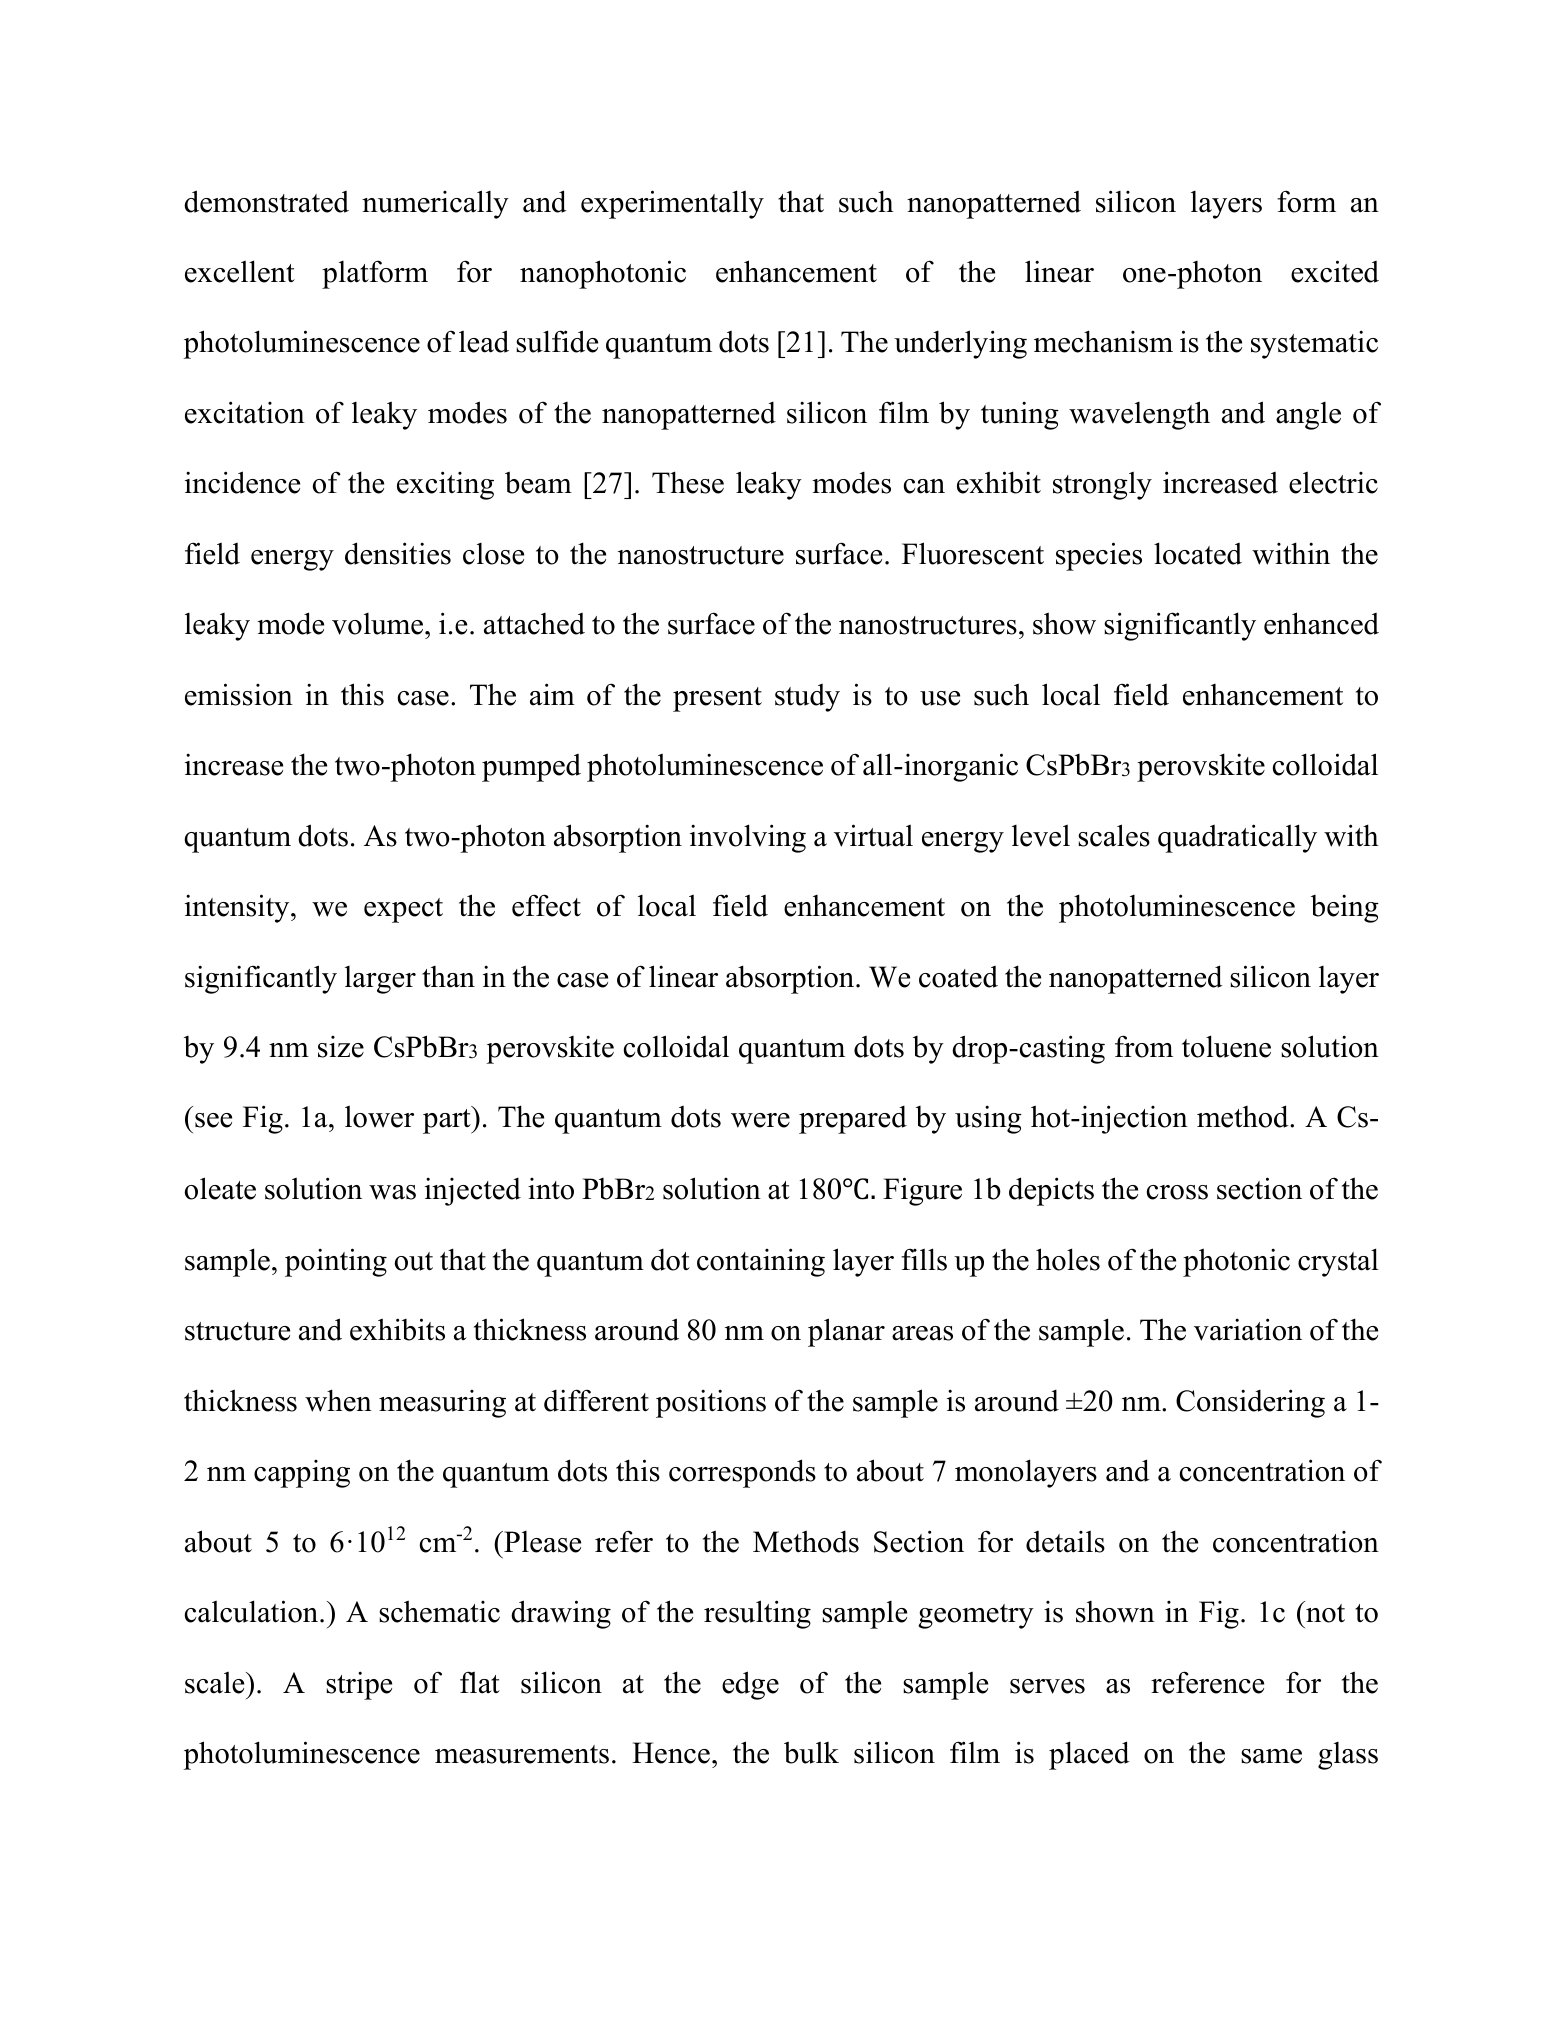 This document has height=2022, width=1563. Describe the element at coordinates (377, 624) in the document. I see `volume` at that location.
